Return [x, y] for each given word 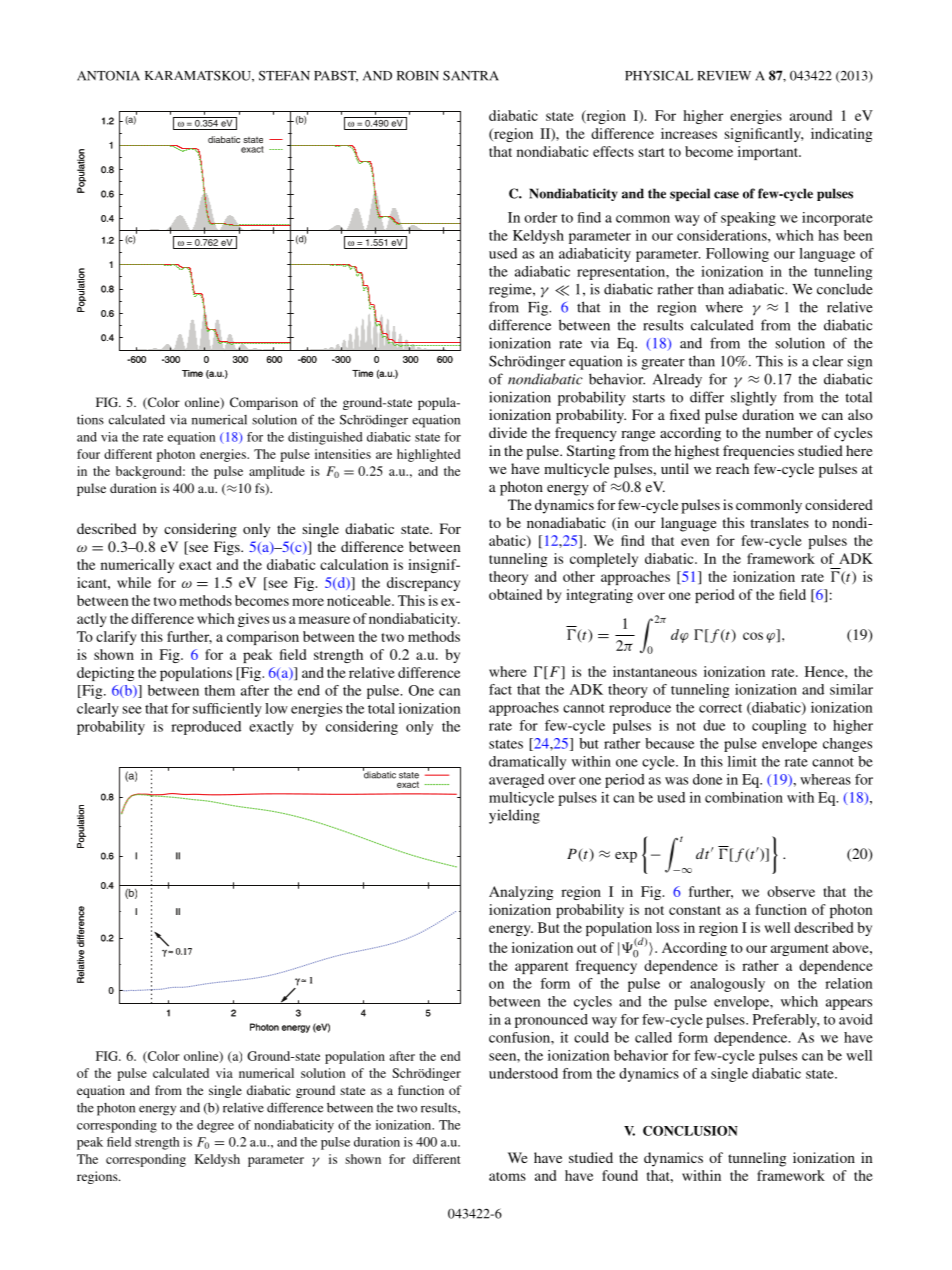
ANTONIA [108, 75]
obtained [515, 594]
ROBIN [418, 76]
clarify [116, 638]
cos [753, 636]
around [811, 115]
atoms [507, 1176]
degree [215, 1126]
